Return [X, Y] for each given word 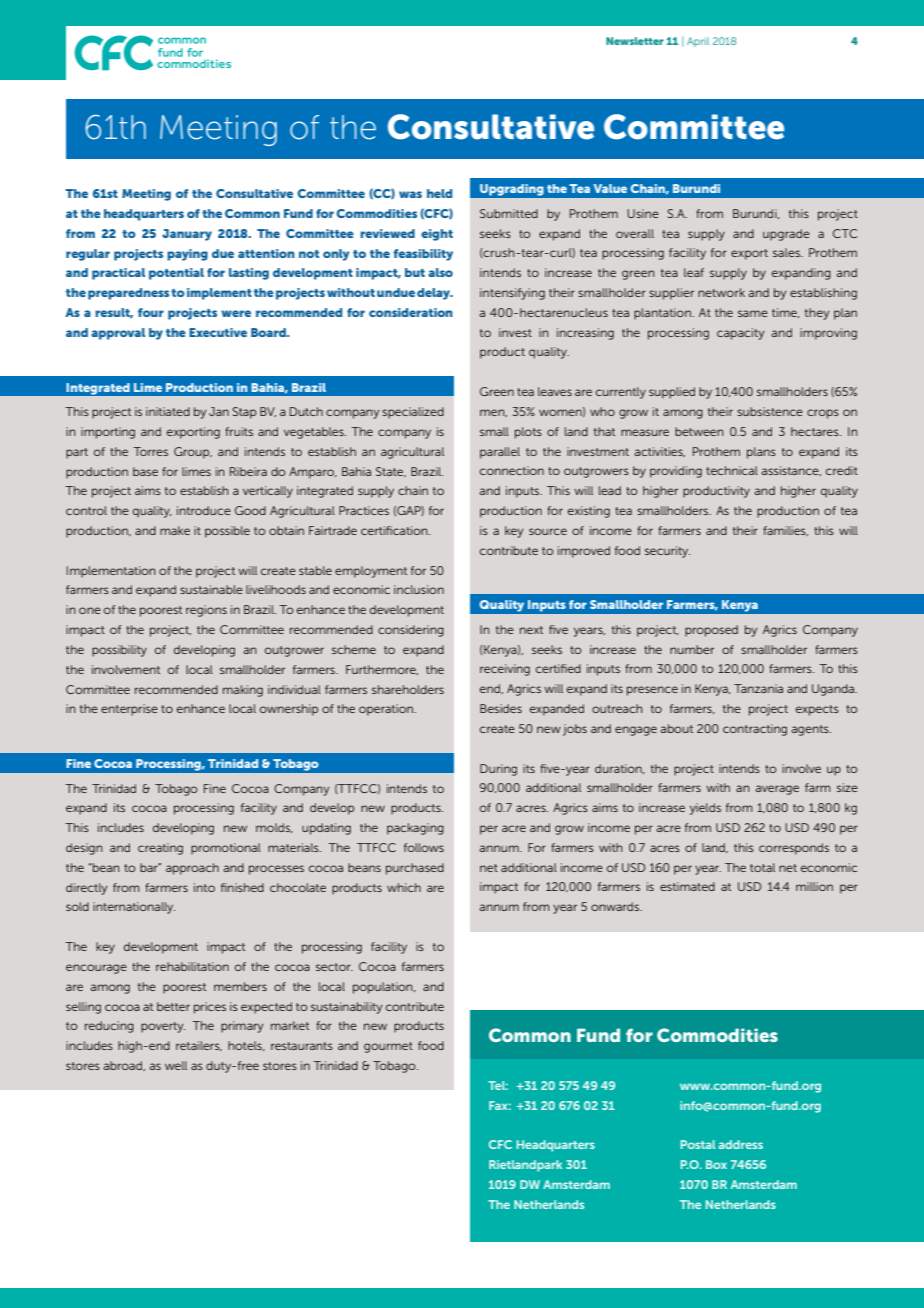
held [439, 193]
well [176, 1065]
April [698, 42]
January [187, 235]
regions [206, 611]
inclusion [419, 589]
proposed [711, 631]
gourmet [388, 1047]
